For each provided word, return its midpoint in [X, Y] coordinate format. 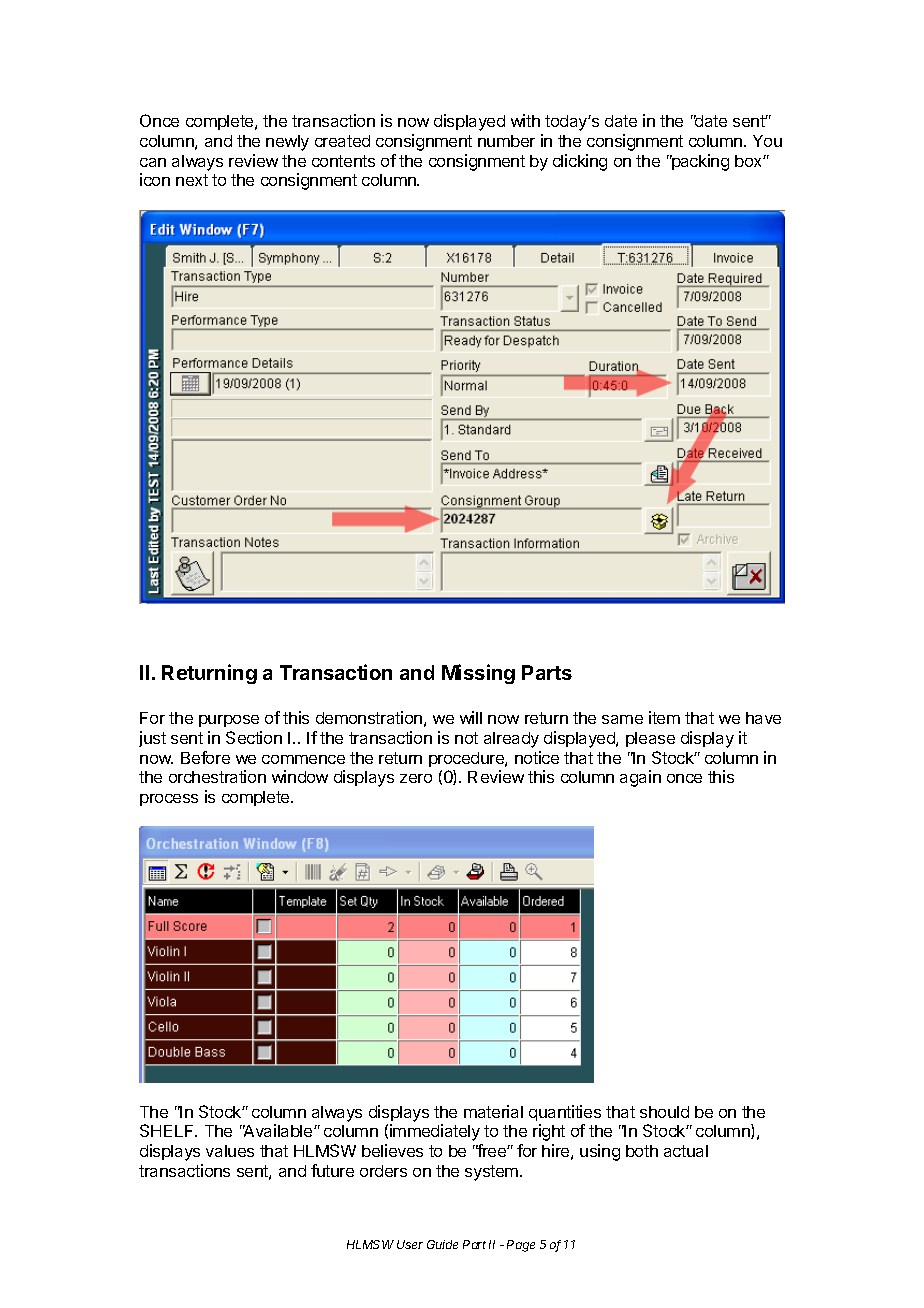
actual [686, 1151]
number [506, 141]
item [664, 717]
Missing [478, 674]
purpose [229, 721]
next [192, 180]
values [230, 1151]
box [749, 161]
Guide [442, 1244]
